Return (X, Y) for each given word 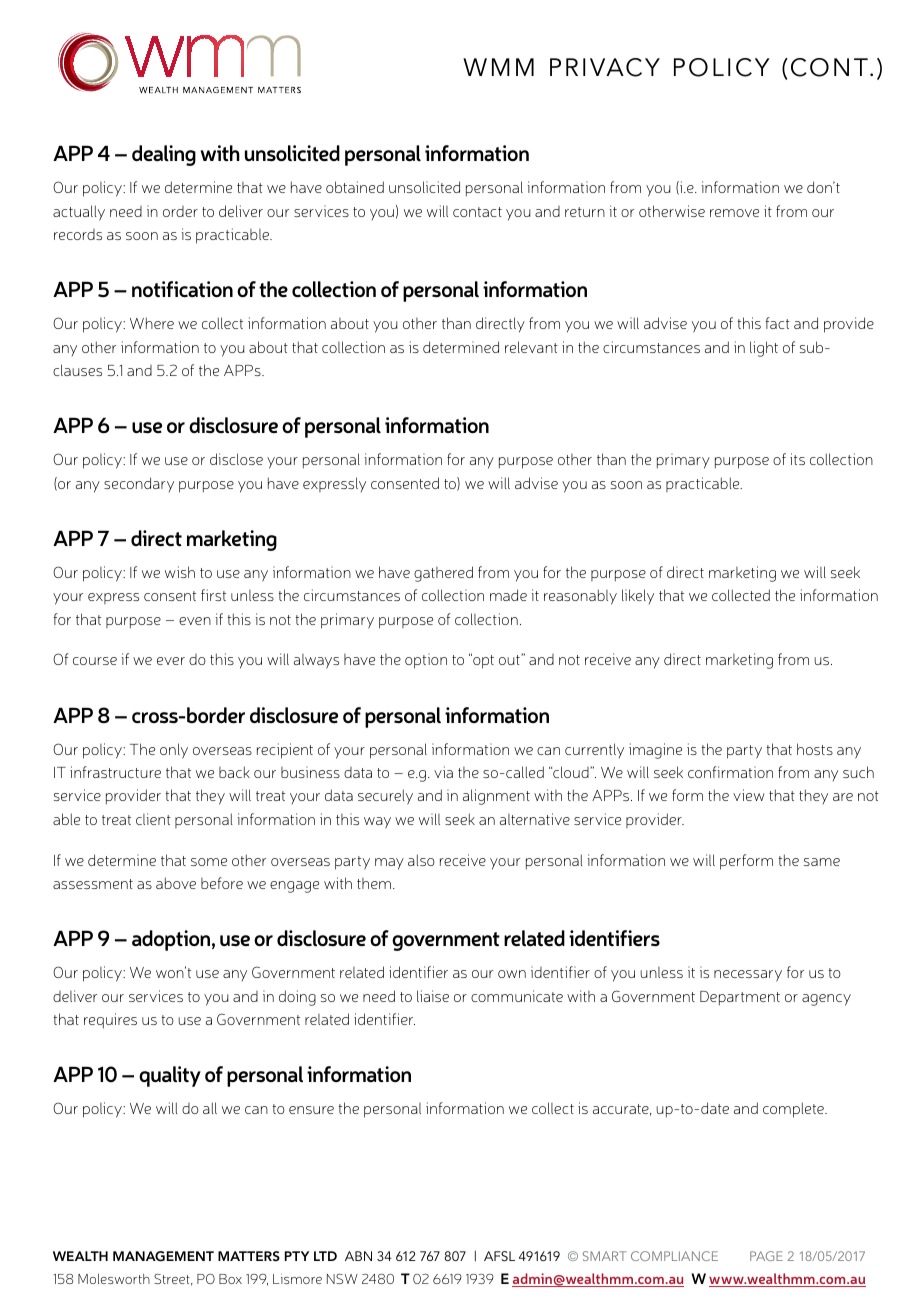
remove (734, 213)
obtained (355, 187)
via (443, 772)
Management (163, 1256)
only (174, 751)
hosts (815, 749)
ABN (358, 1256)
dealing (164, 155)
